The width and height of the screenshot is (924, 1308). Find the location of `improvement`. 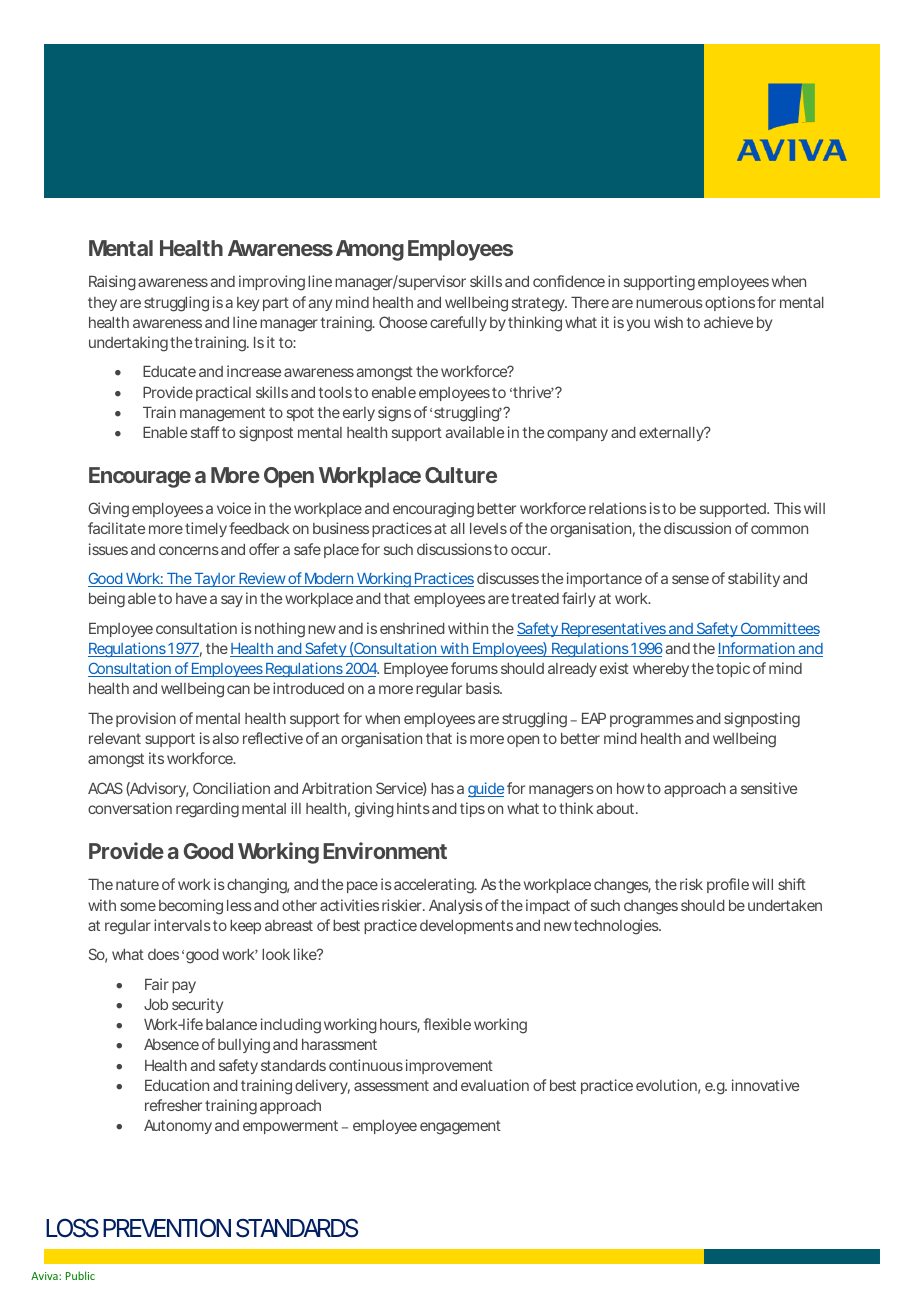

improvement is located at coordinates (449, 1066).
